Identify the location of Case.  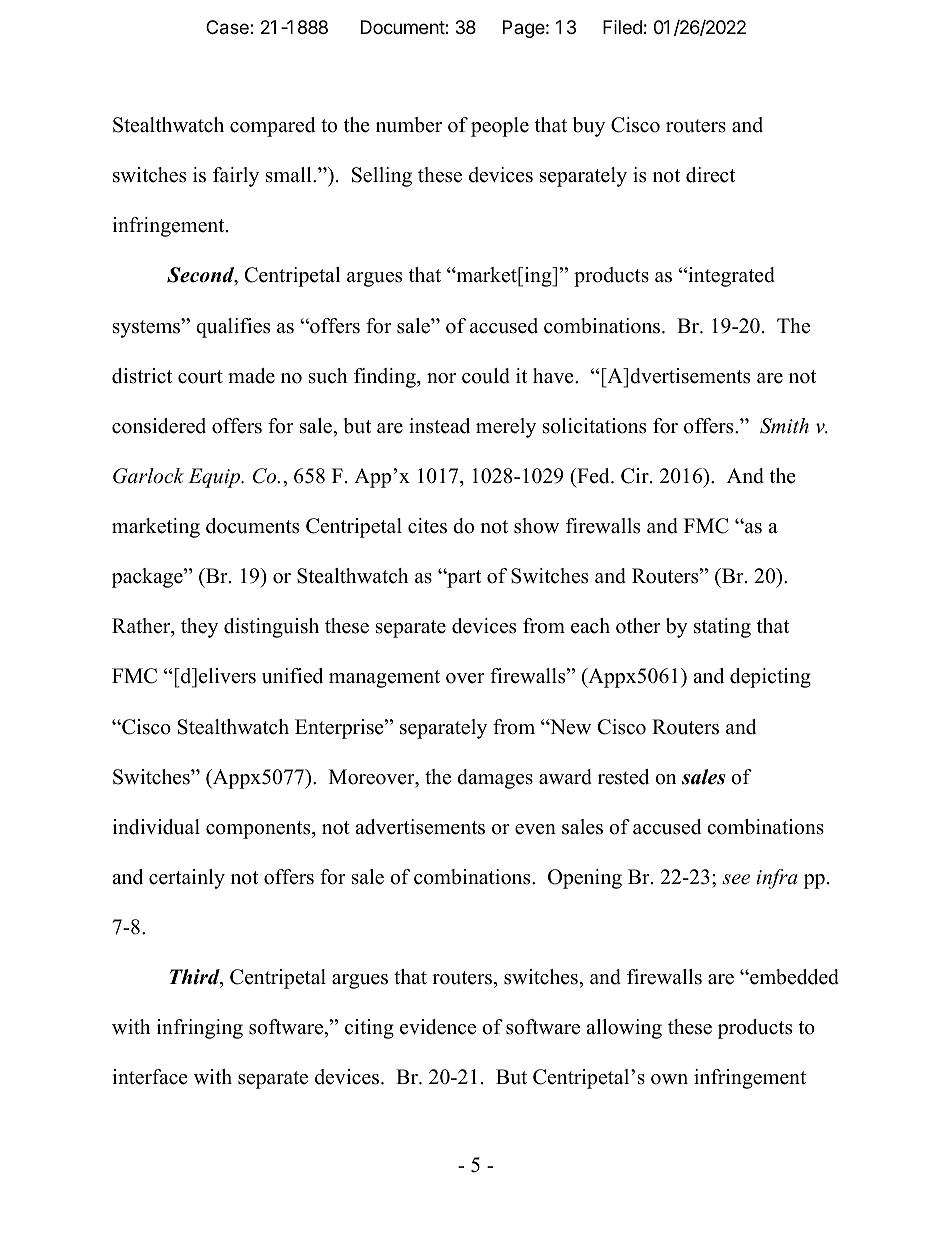
(228, 27).
